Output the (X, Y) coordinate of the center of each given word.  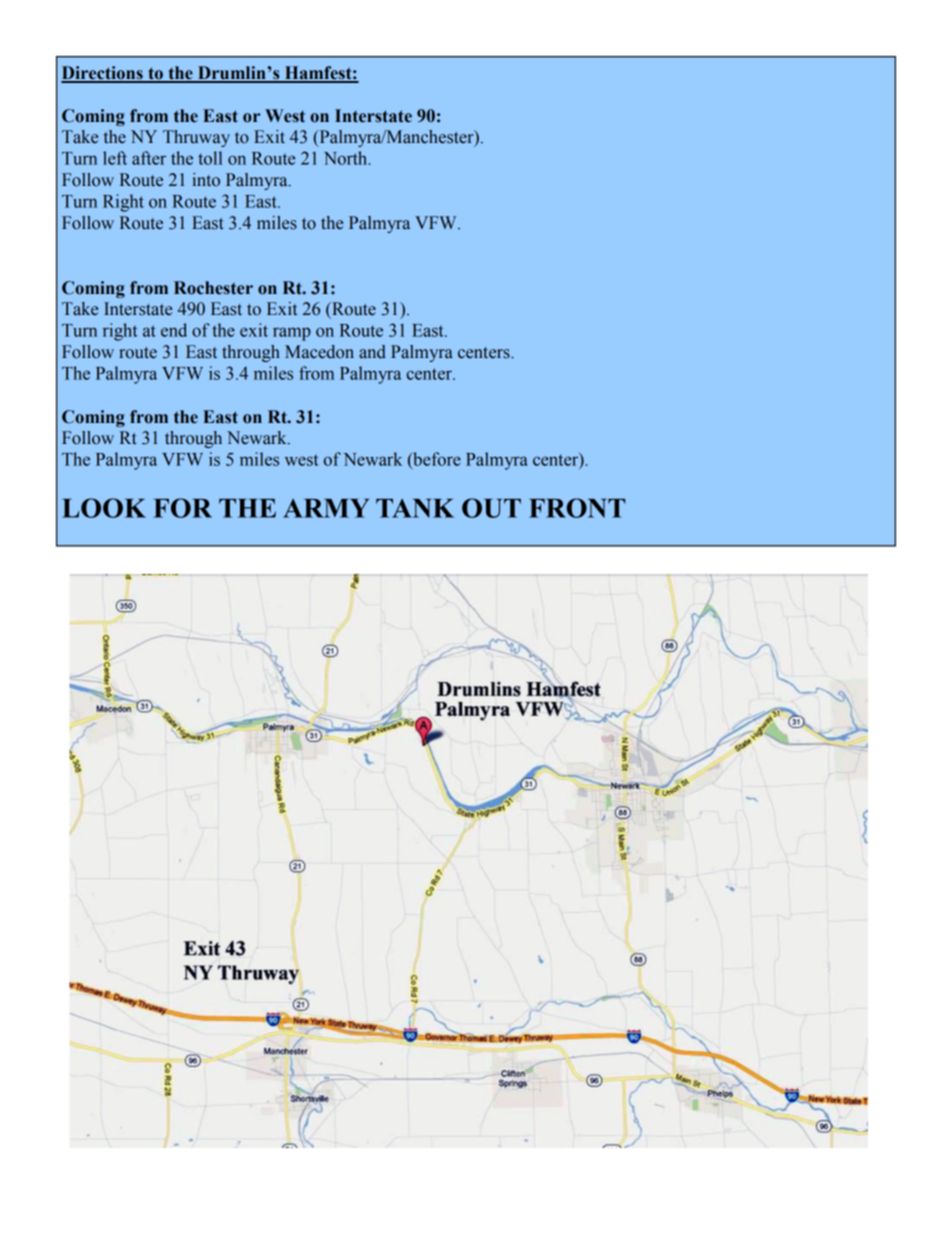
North (347, 158)
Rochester (213, 288)
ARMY (326, 508)
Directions (103, 74)
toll (210, 158)
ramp (292, 334)
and (372, 352)
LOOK (104, 508)
